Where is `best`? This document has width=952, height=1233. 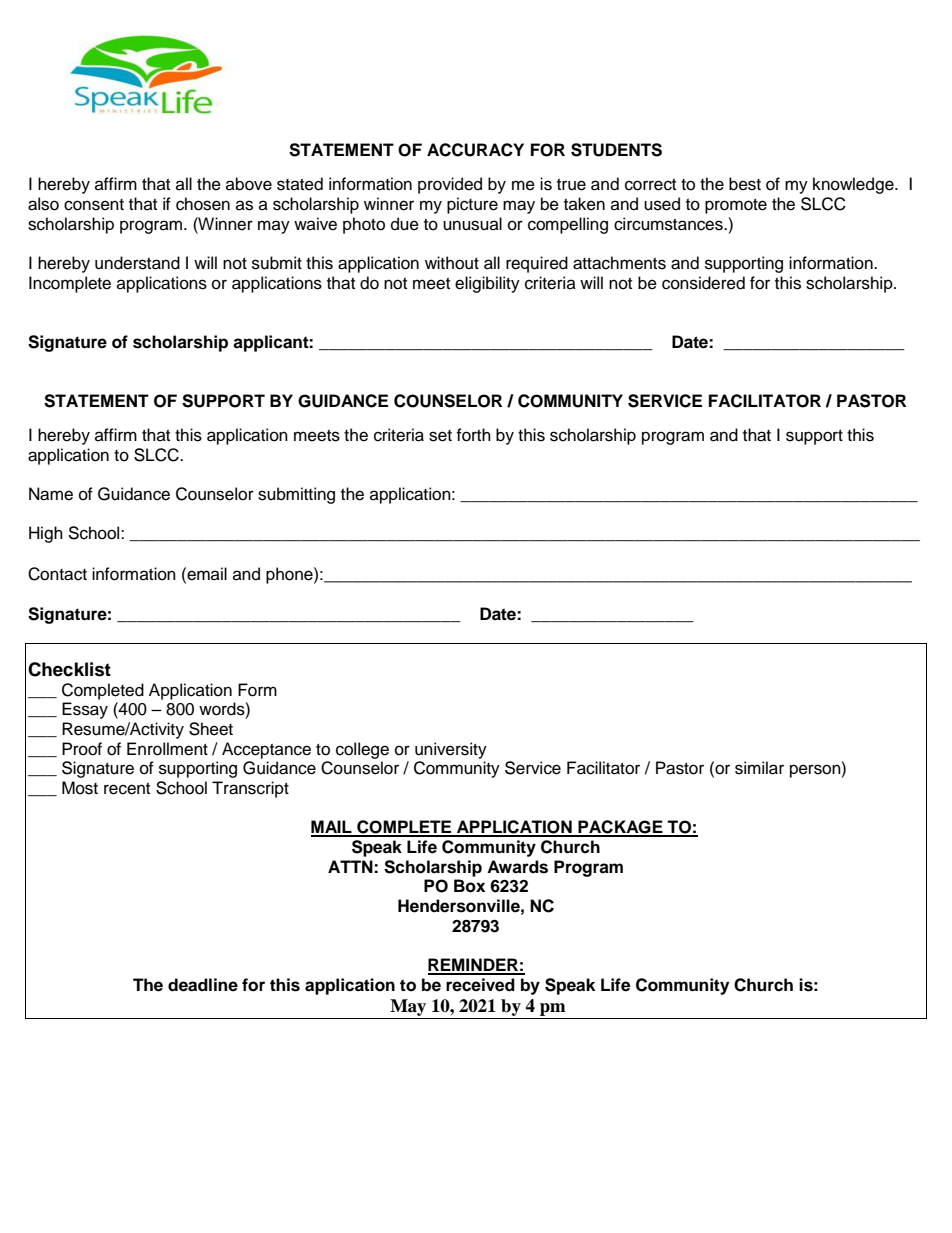
best is located at coordinates (745, 184).
